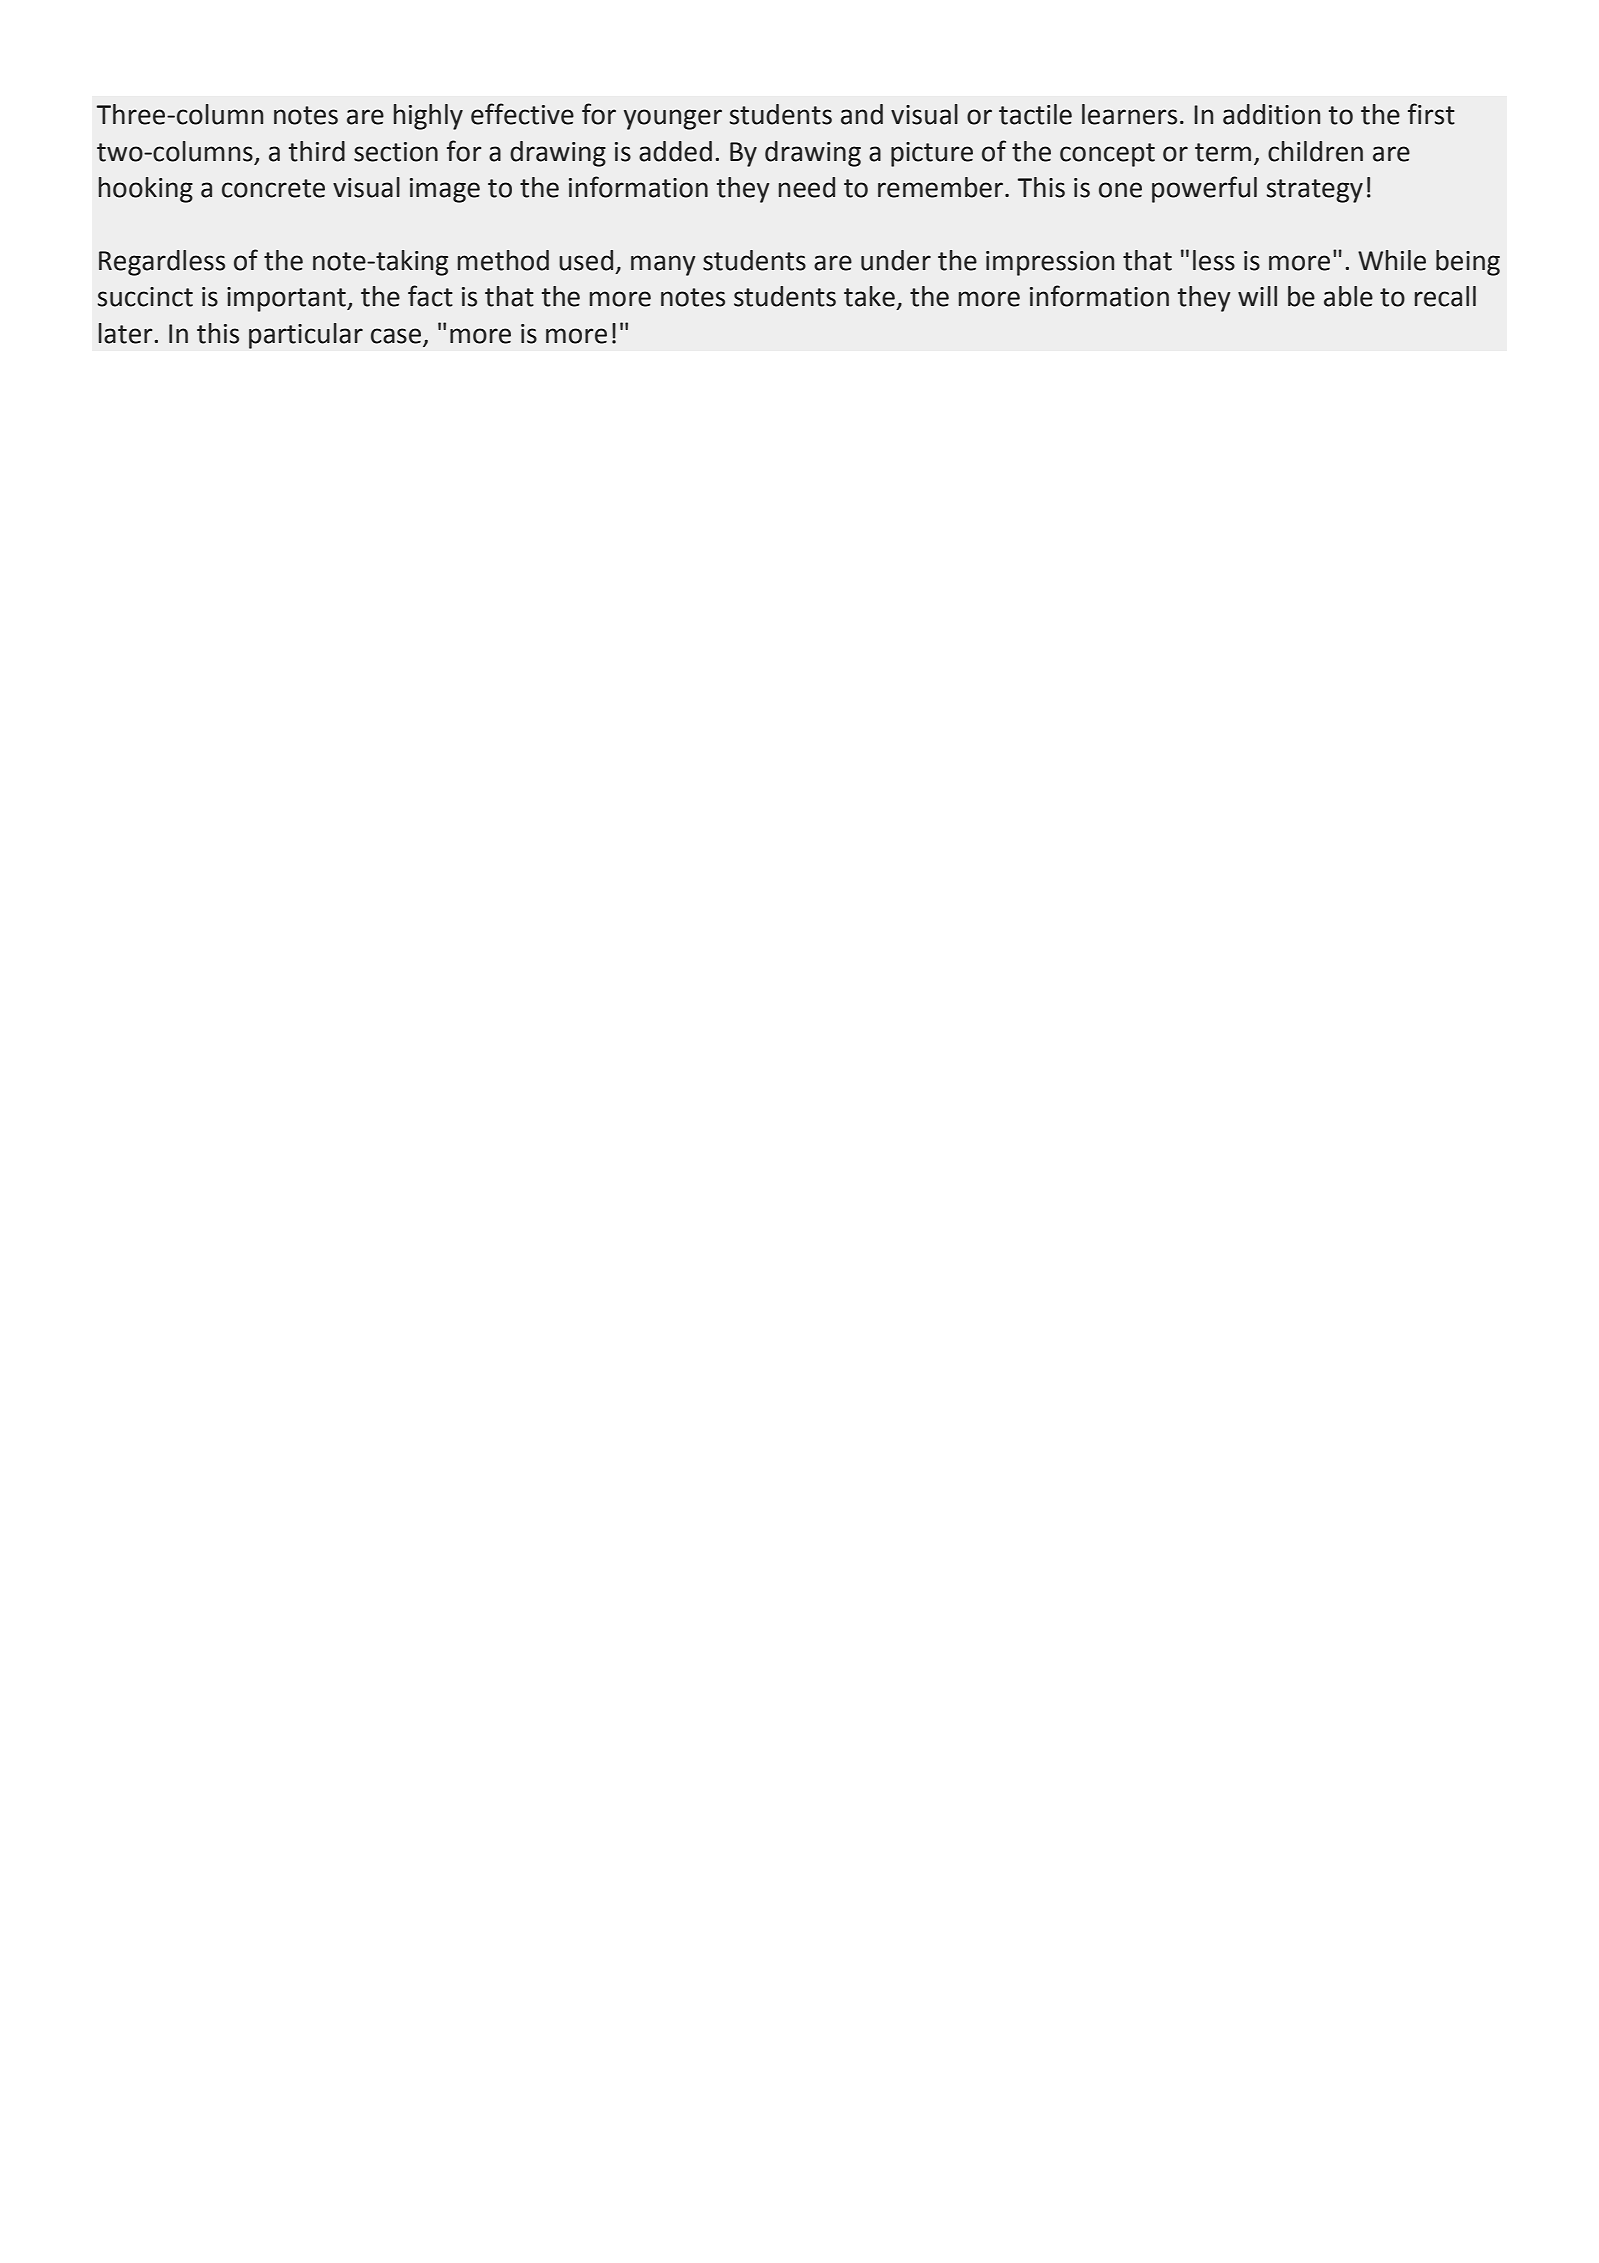 The width and height of the document is (1599, 2263). What do you see at coordinates (306, 336) in the document?
I see `particular` at bounding box center [306, 336].
